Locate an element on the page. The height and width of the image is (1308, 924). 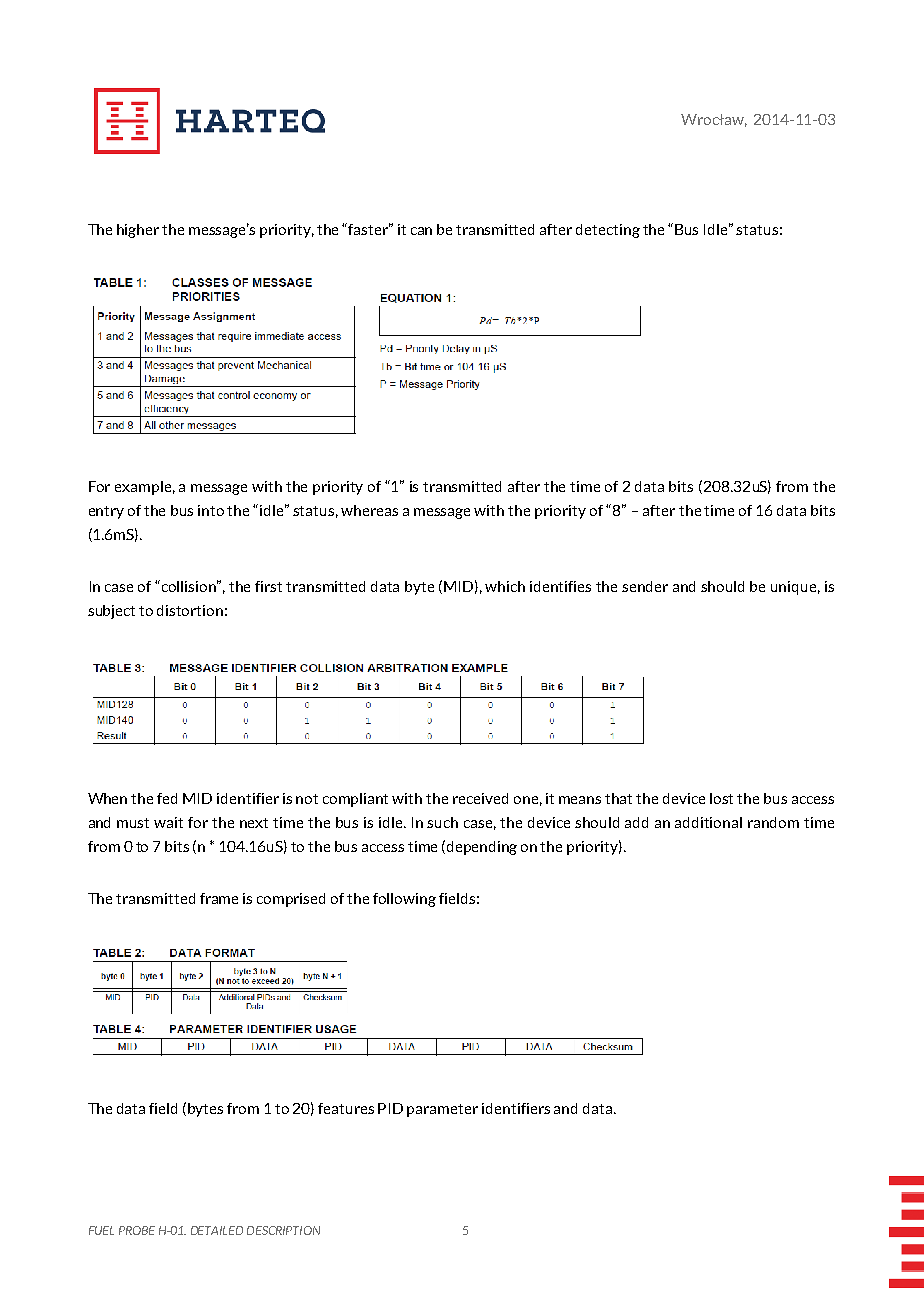
PID is located at coordinates (390, 1108).
